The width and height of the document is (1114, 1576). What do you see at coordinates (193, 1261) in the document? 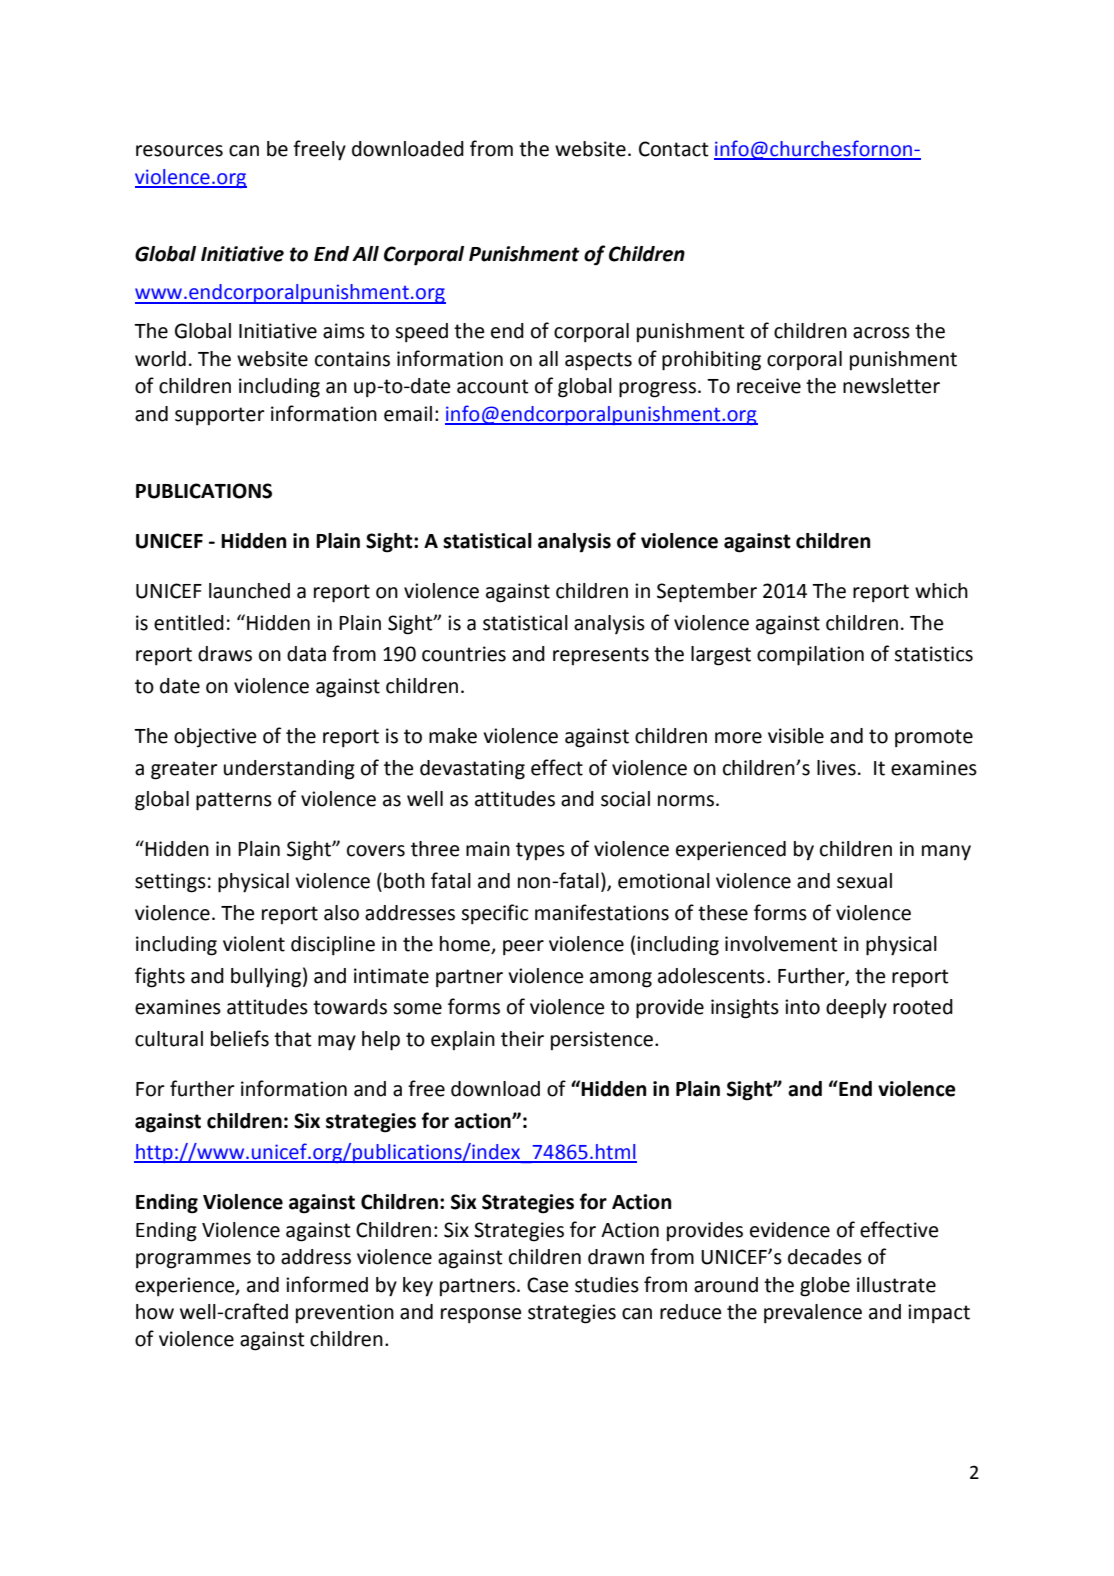
I see `programmes` at bounding box center [193, 1261].
